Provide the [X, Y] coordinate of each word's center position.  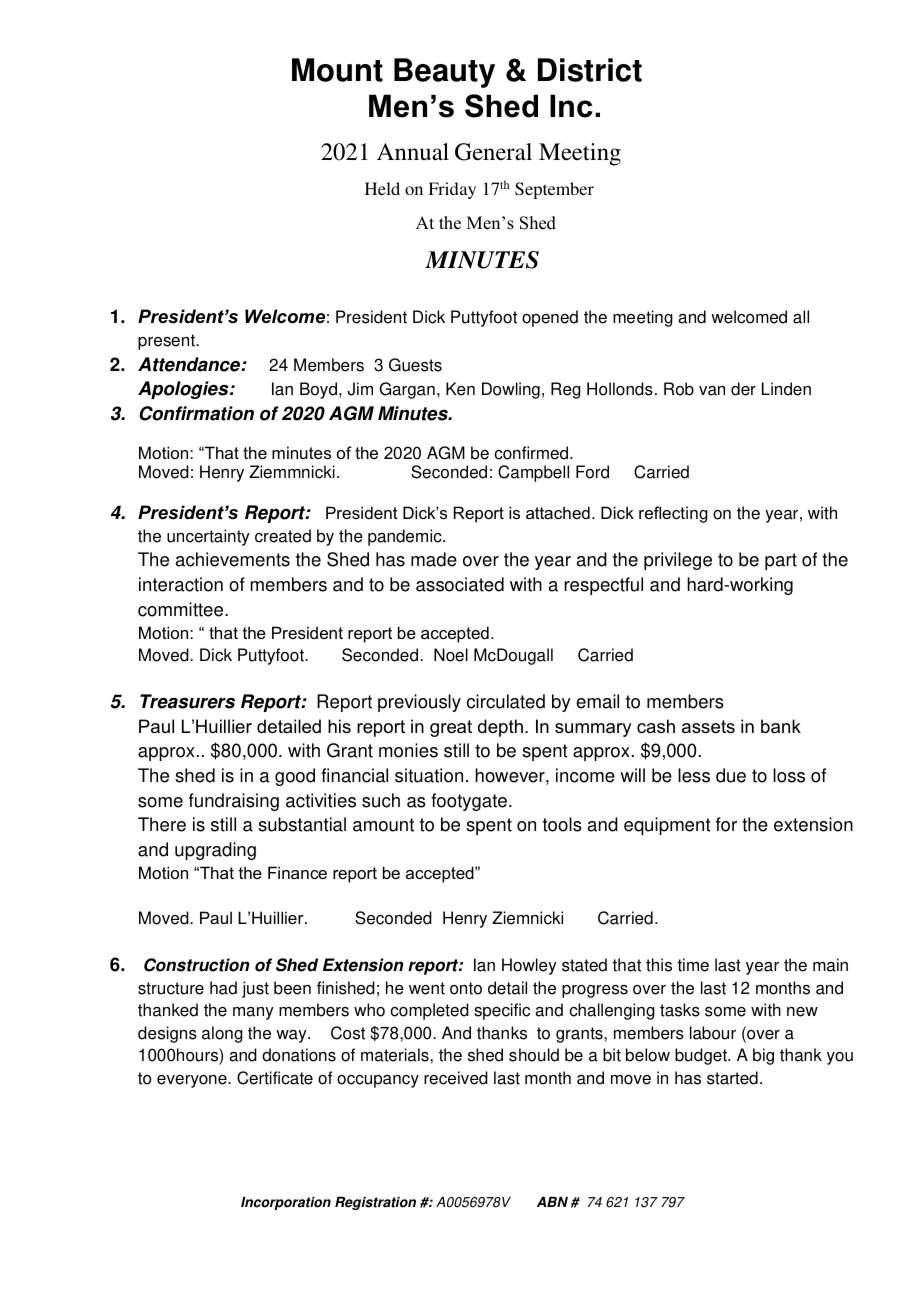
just [255, 989]
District [590, 70]
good [295, 777]
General [493, 152]
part [781, 561]
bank [781, 726]
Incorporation [286, 1203]
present [167, 342]
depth [500, 728]
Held [382, 188]
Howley [529, 966]
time [693, 965]
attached [558, 512]
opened [550, 318]
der [743, 389]
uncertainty [208, 537]
